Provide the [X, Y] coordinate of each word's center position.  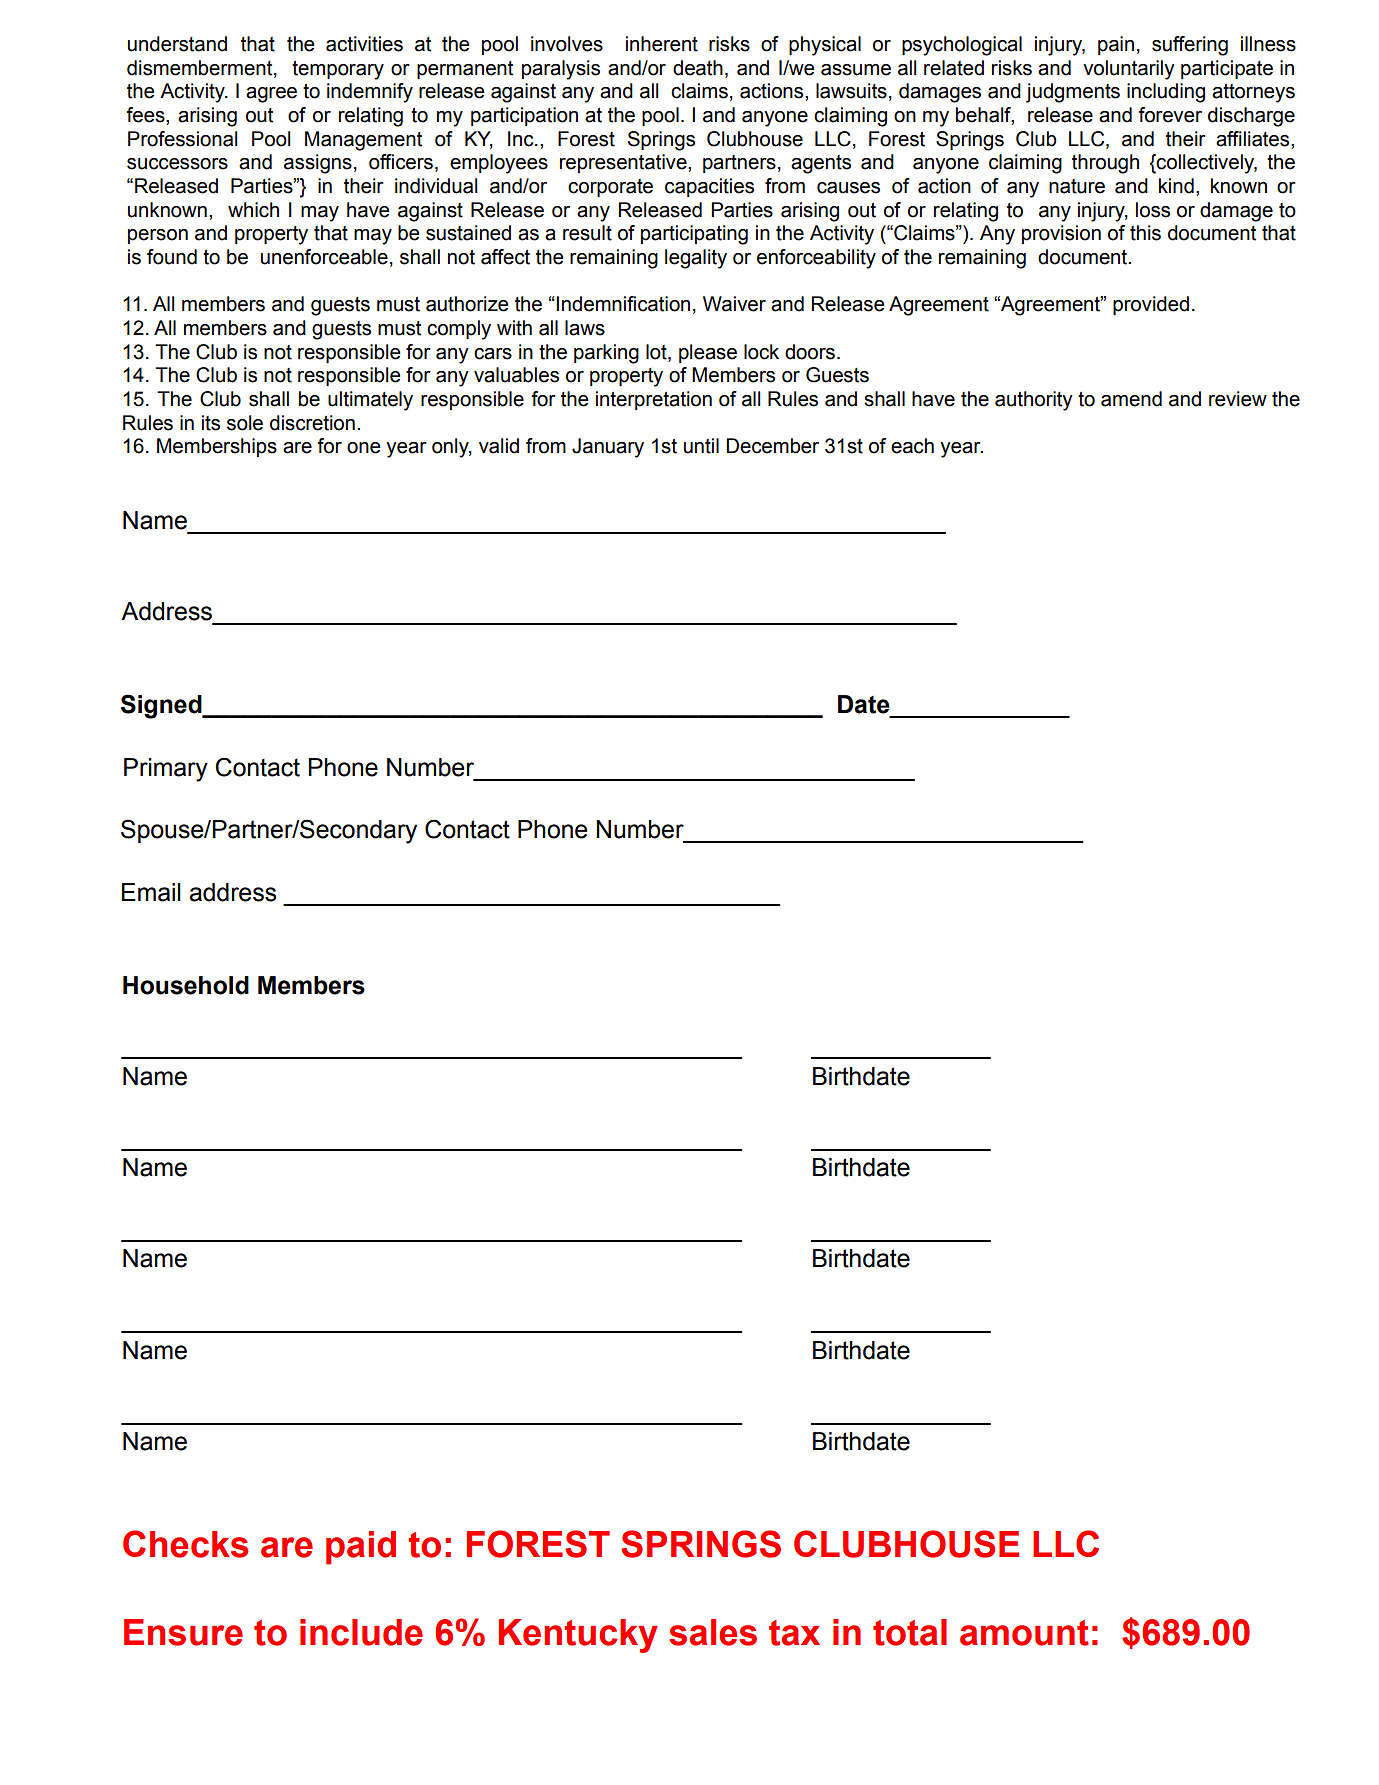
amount [1024, 1633]
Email [151, 892]
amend [1131, 399]
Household [186, 985]
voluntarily [1129, 70]
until [701, 446]
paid [361, 1548]
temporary [338, 70]
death [698, 68]
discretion [312, 423]
